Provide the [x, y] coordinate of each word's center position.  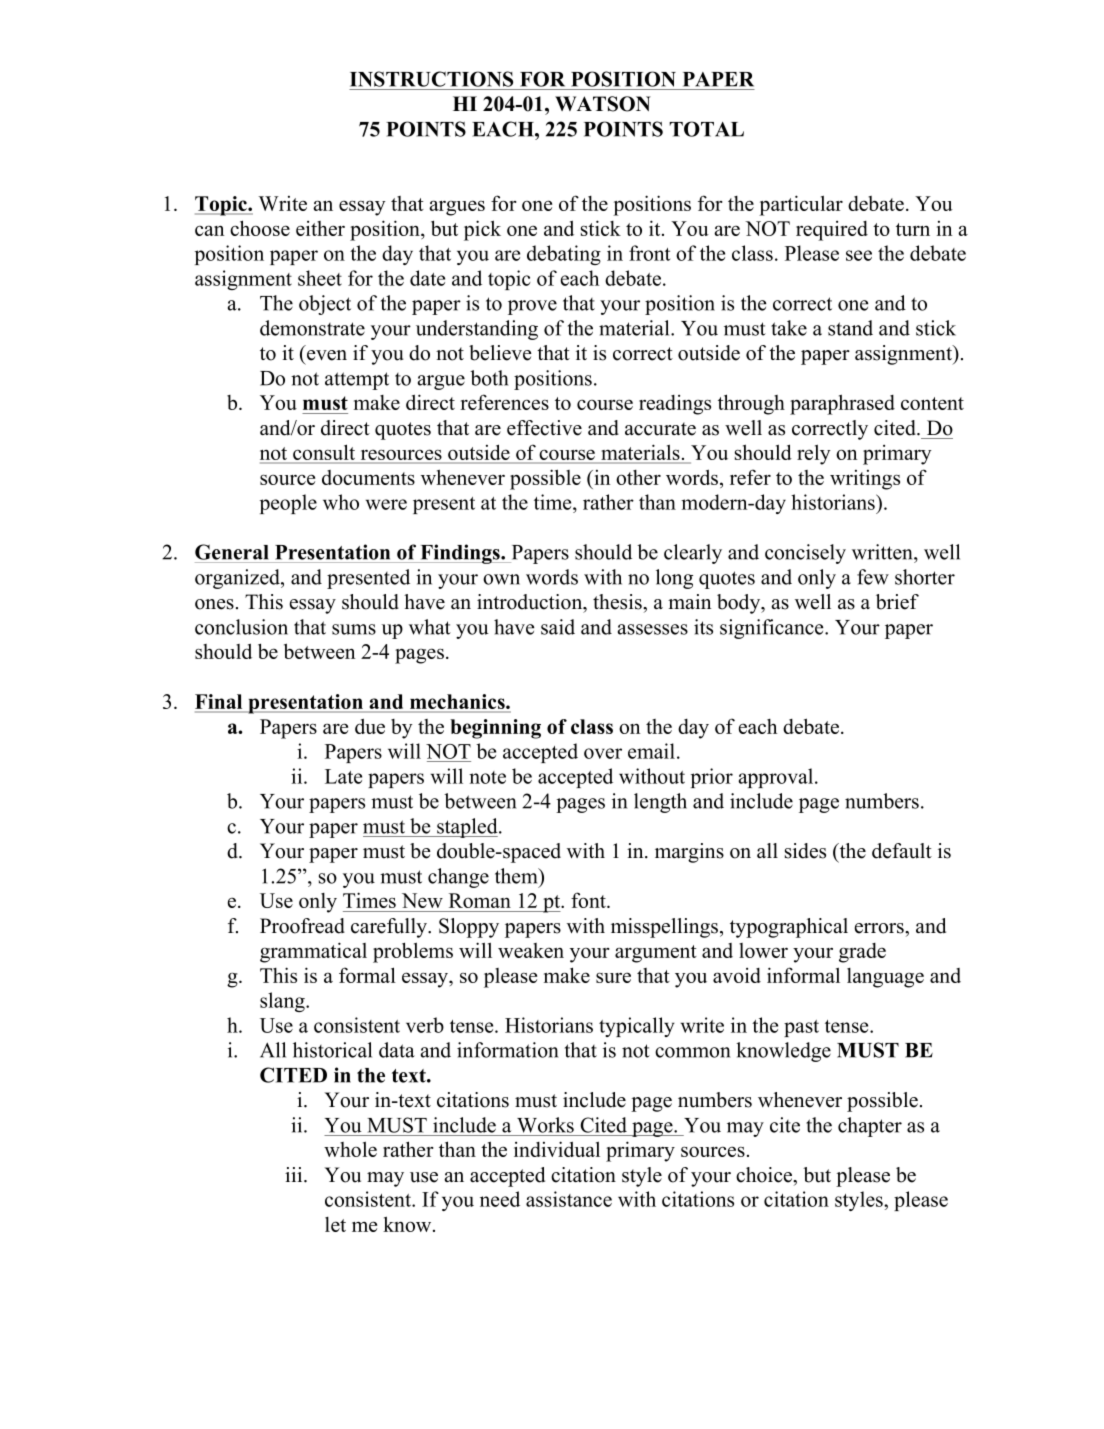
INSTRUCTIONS [431, 79]
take [789, 328]
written [883, 552]
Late [343, 776]
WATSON [603, 104]
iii [295, 1174]
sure [613, 977]
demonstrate [312, 328]
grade [862, 953]
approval [777, 778]
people [288, 504]
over [603, 753]
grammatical [313, 952]
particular [801, 205]
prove [532, 307]
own [501, 579]
